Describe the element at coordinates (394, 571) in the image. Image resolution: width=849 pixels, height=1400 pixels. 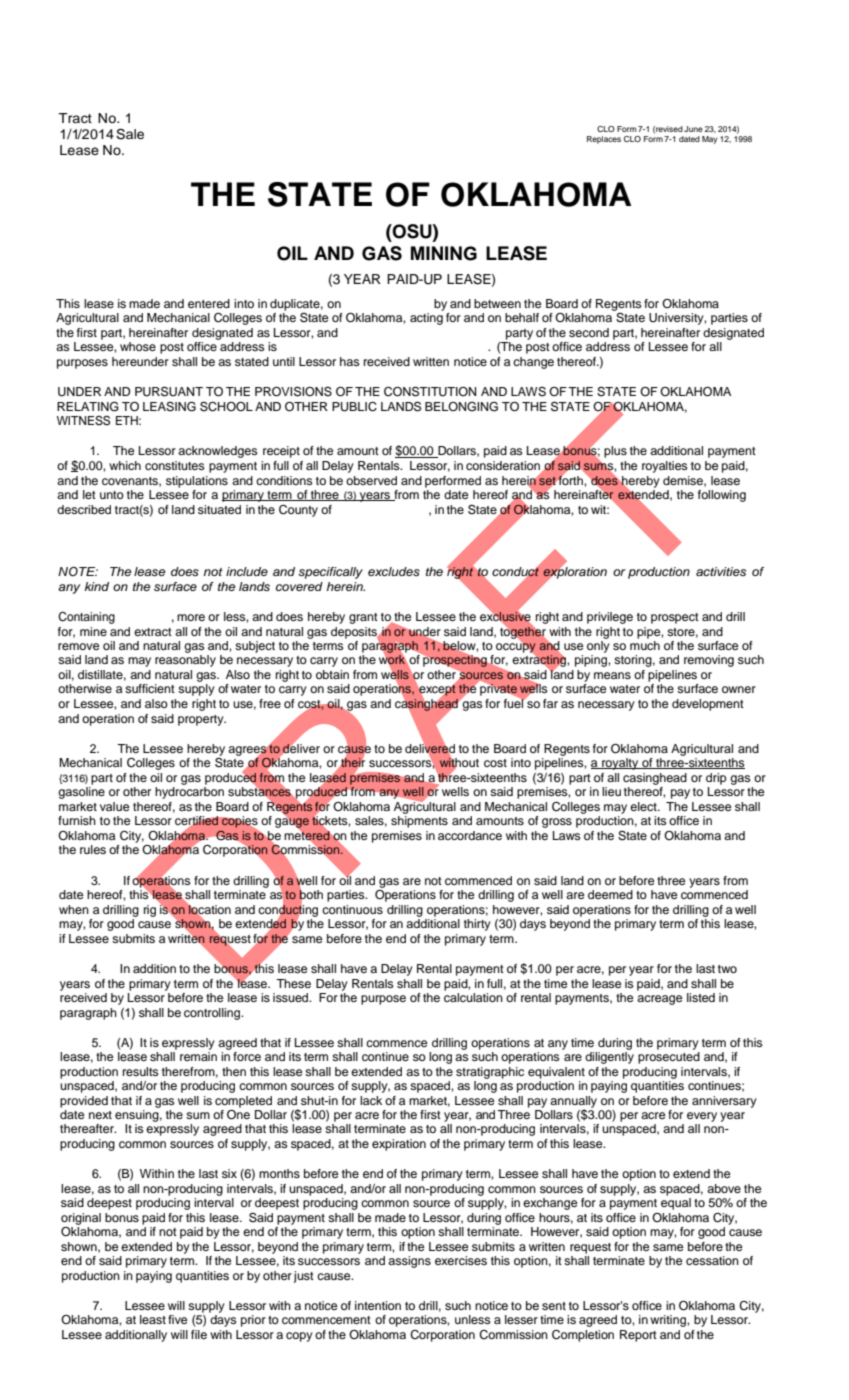
I see `excludes` at that location.
